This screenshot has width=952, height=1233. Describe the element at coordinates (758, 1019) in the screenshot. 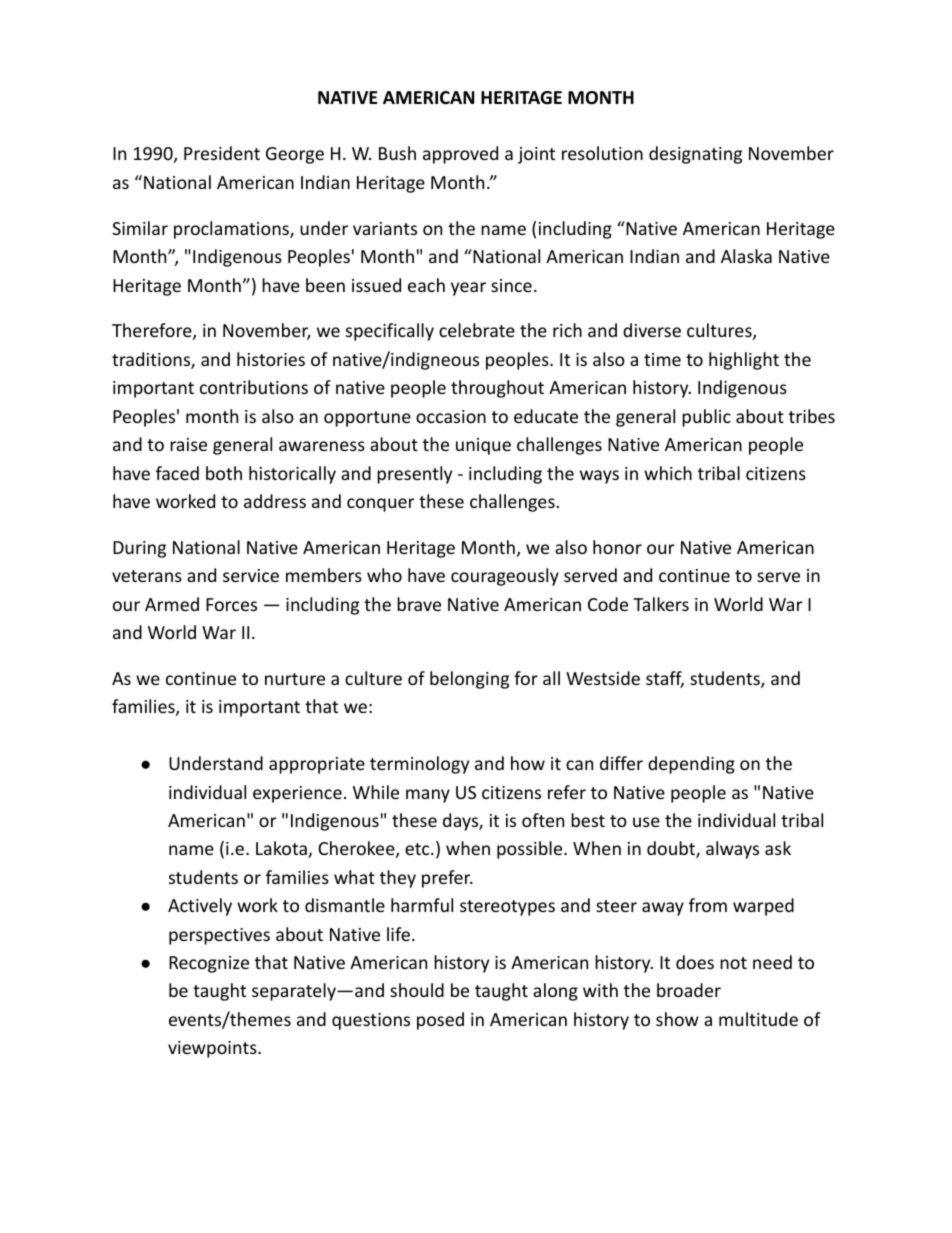

I see `multitude` at that location.
